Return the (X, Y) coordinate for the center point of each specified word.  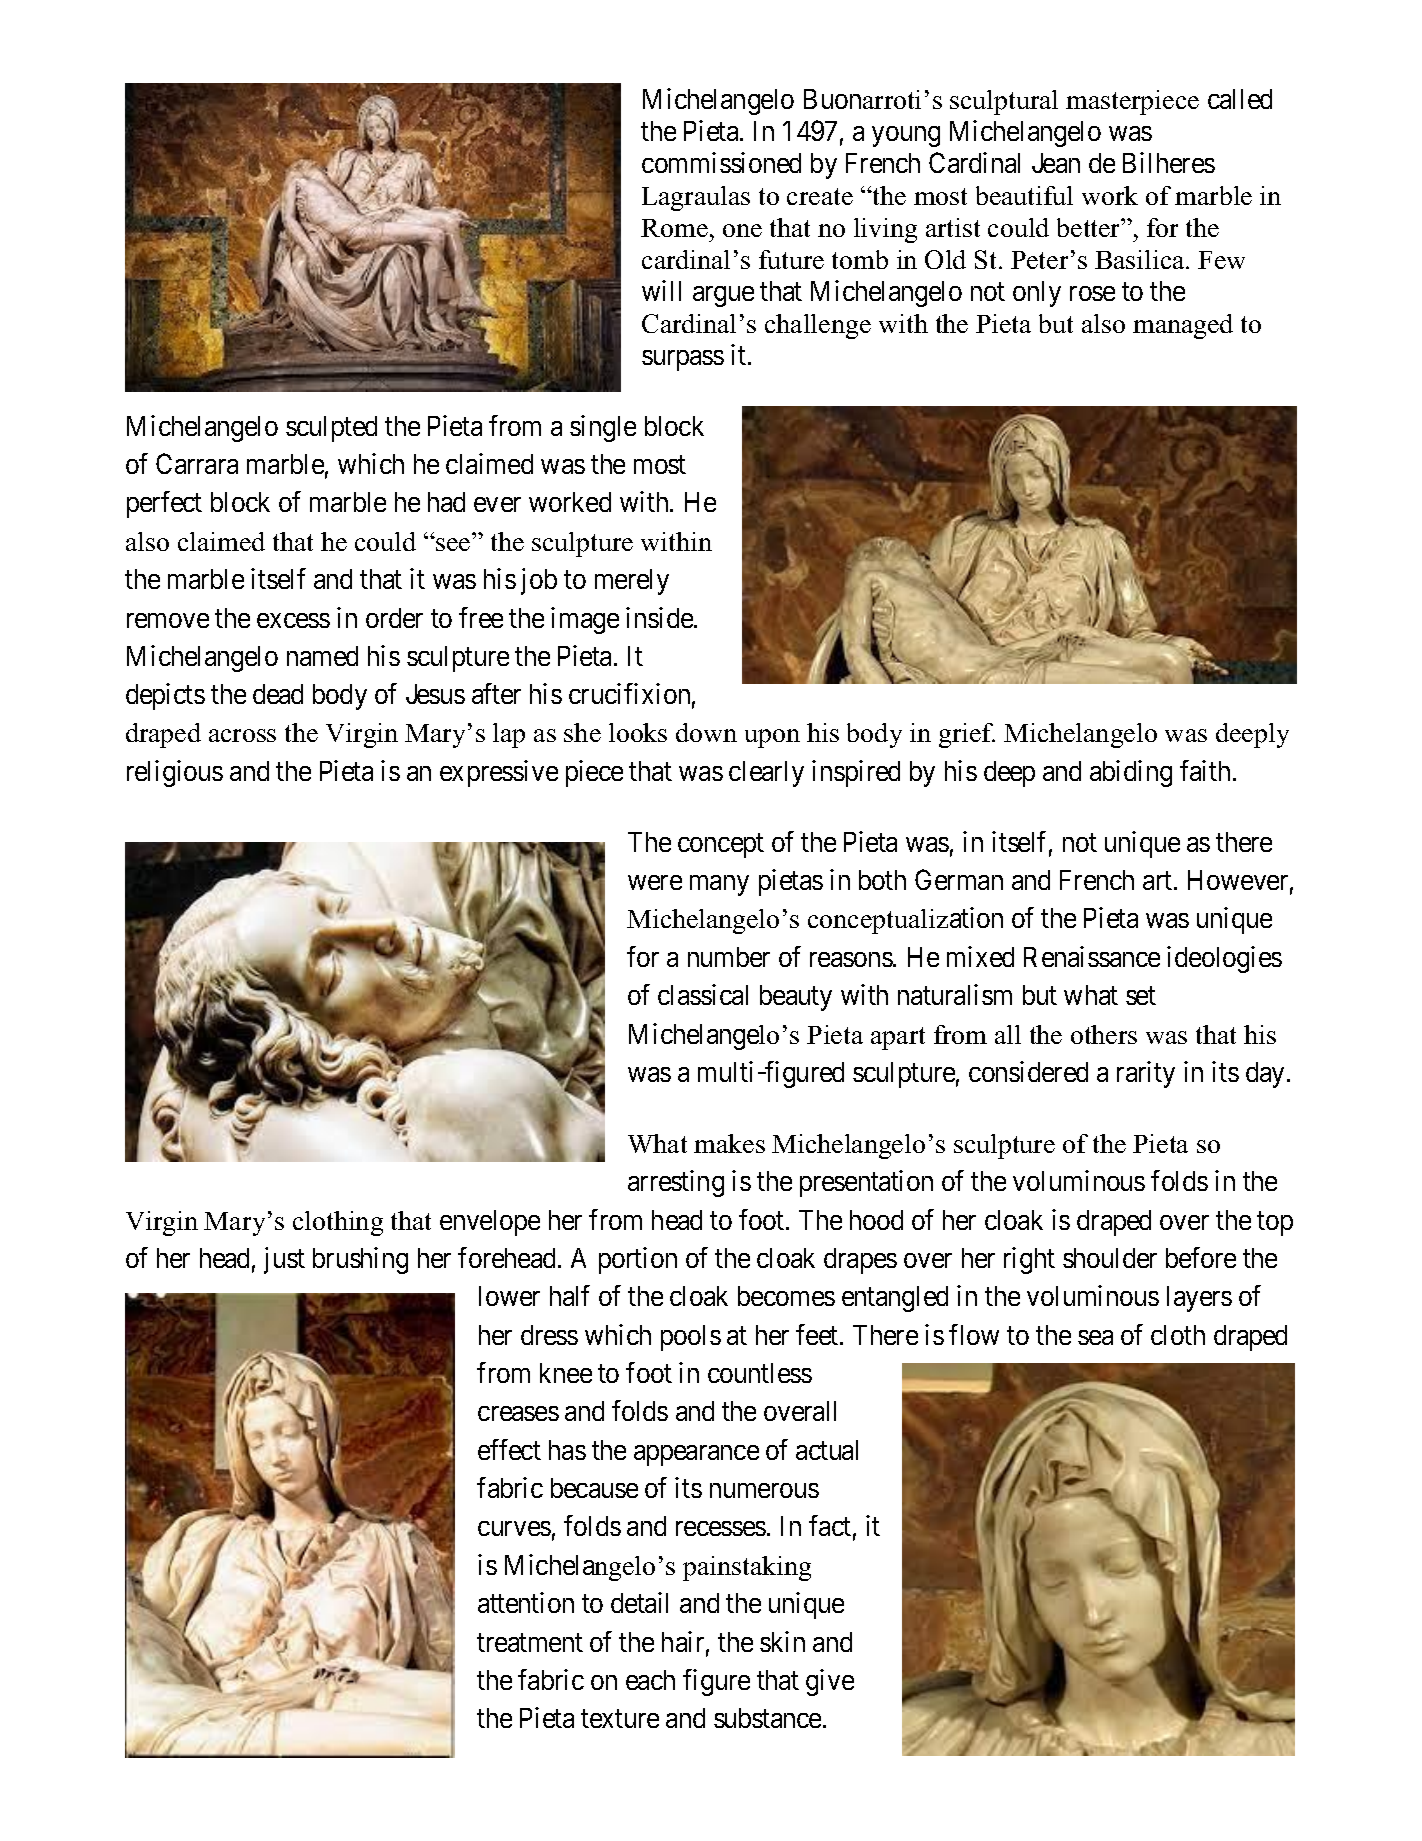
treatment (530, 1642)
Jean (1056, 163)
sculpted (331, 429)
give (830, 1682)
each (650, 1680)
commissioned (721, 162)
